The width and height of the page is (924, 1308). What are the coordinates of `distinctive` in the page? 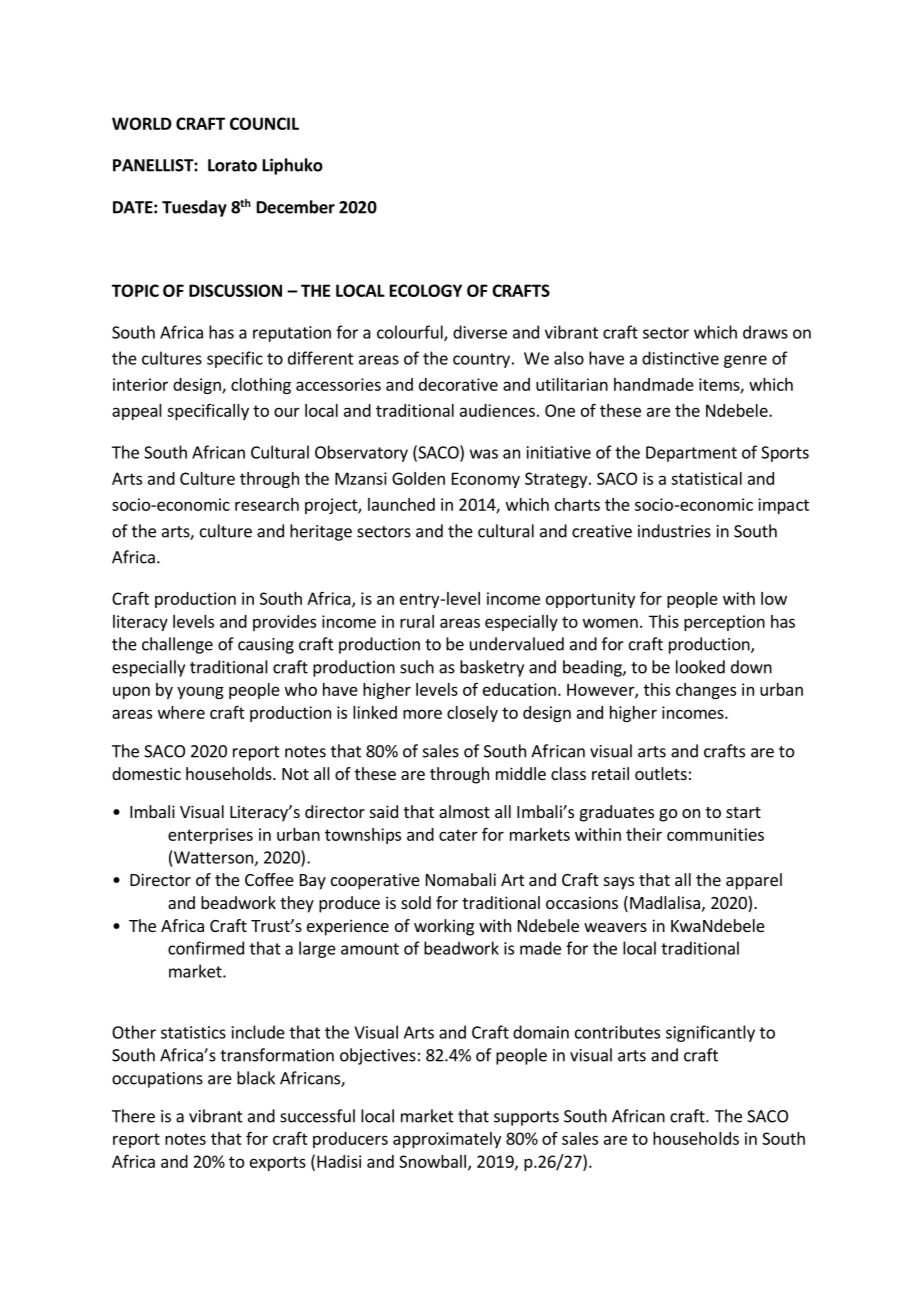 It's located at (680, 358).
